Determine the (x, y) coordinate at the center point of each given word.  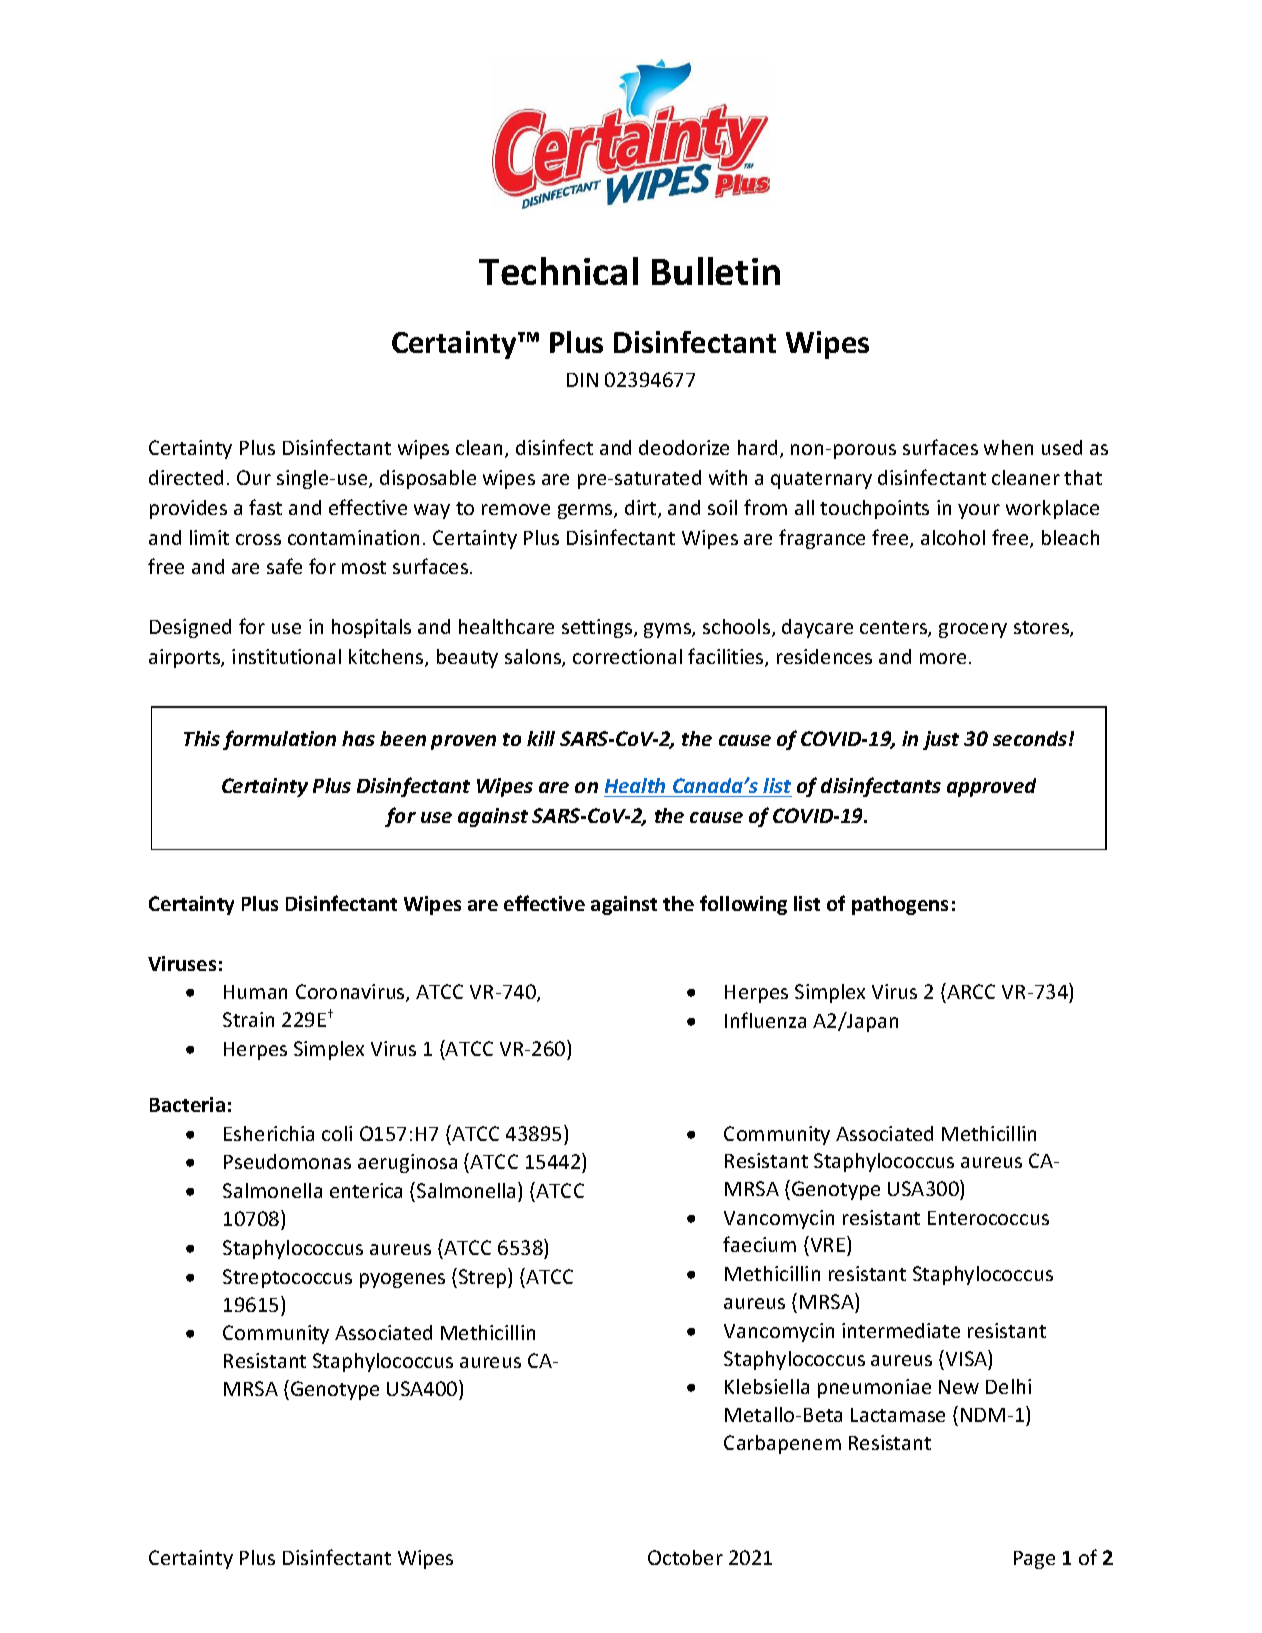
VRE (828, 1244)
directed (186, 477)
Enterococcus (988, 1218)
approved (991, 787)
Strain (248, 1019)
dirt (642, 509)
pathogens (900, 905)
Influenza (765, 1020)
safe (284, 566)
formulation (279, 740)
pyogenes (402, 1280)
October (685, 1557)
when (1008, 447)
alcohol (953, 537)
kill (541, 738)
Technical (558, 271)
